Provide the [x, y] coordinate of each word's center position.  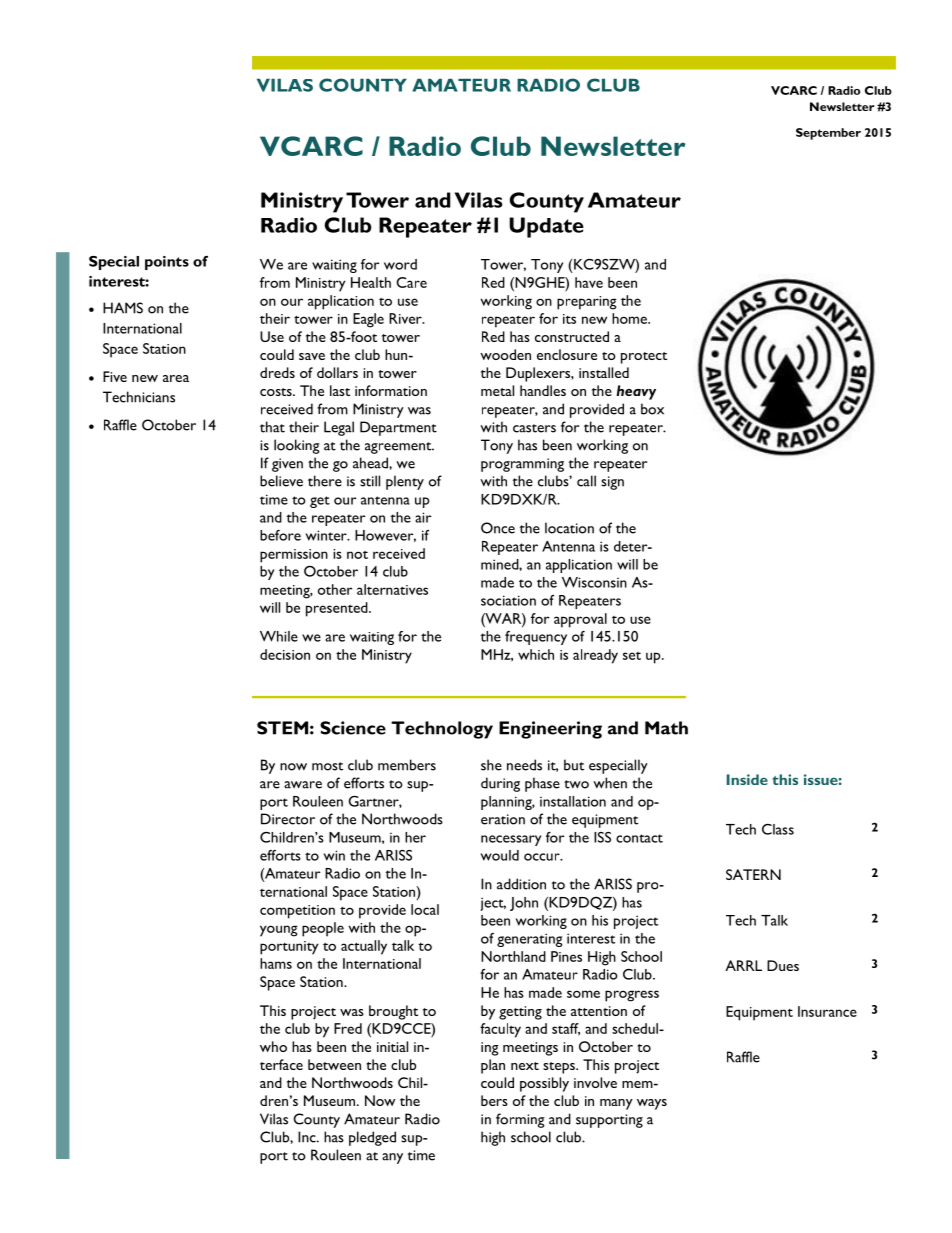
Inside [747, 779]
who [273, 1046]
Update [546, 227]
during [500, 784]
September [828, 134]
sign [612, 483]
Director [288, 819]
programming [522, 465]
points [167, 263]
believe [281, 481]
